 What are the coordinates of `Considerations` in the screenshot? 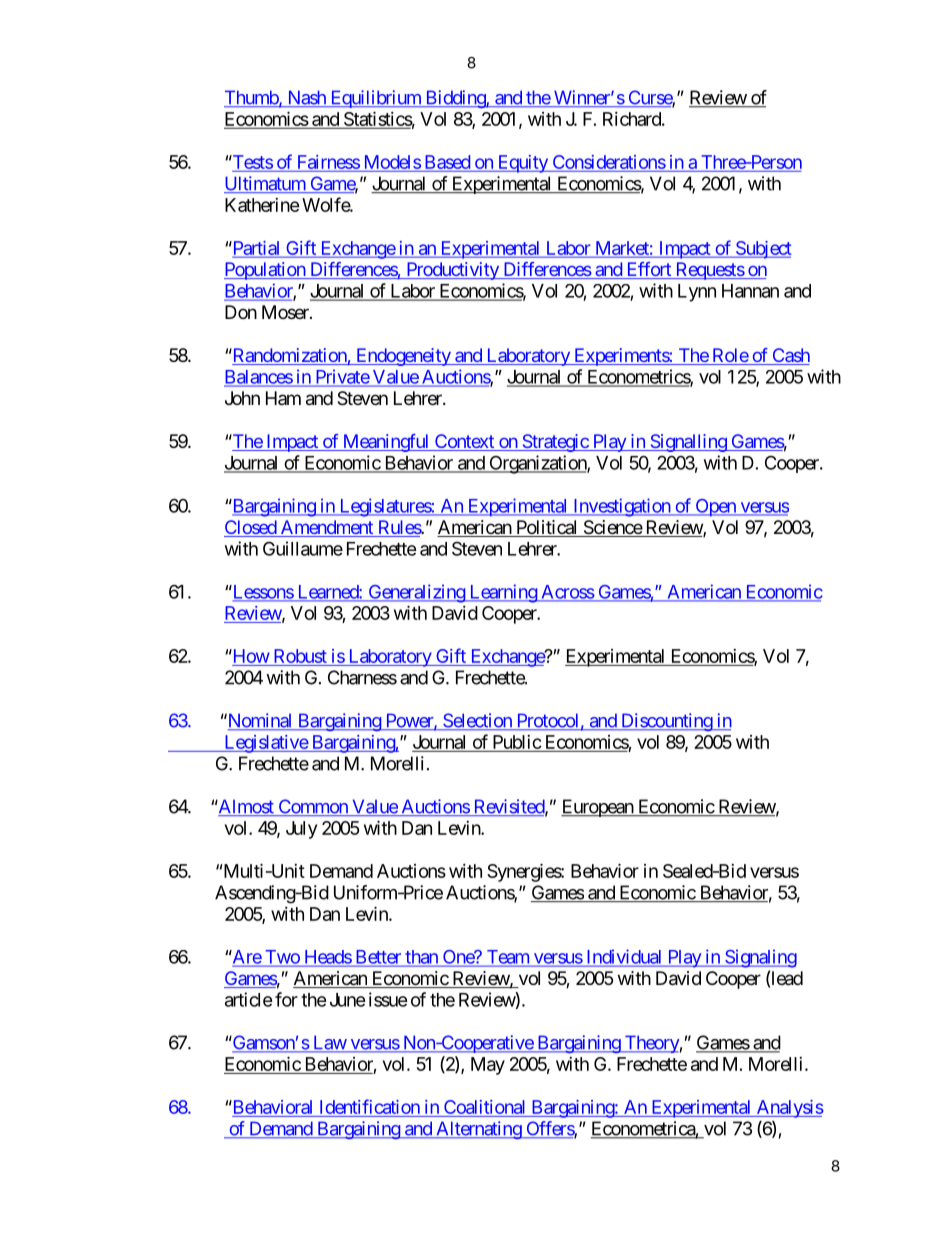 It's located at (609, 162).
